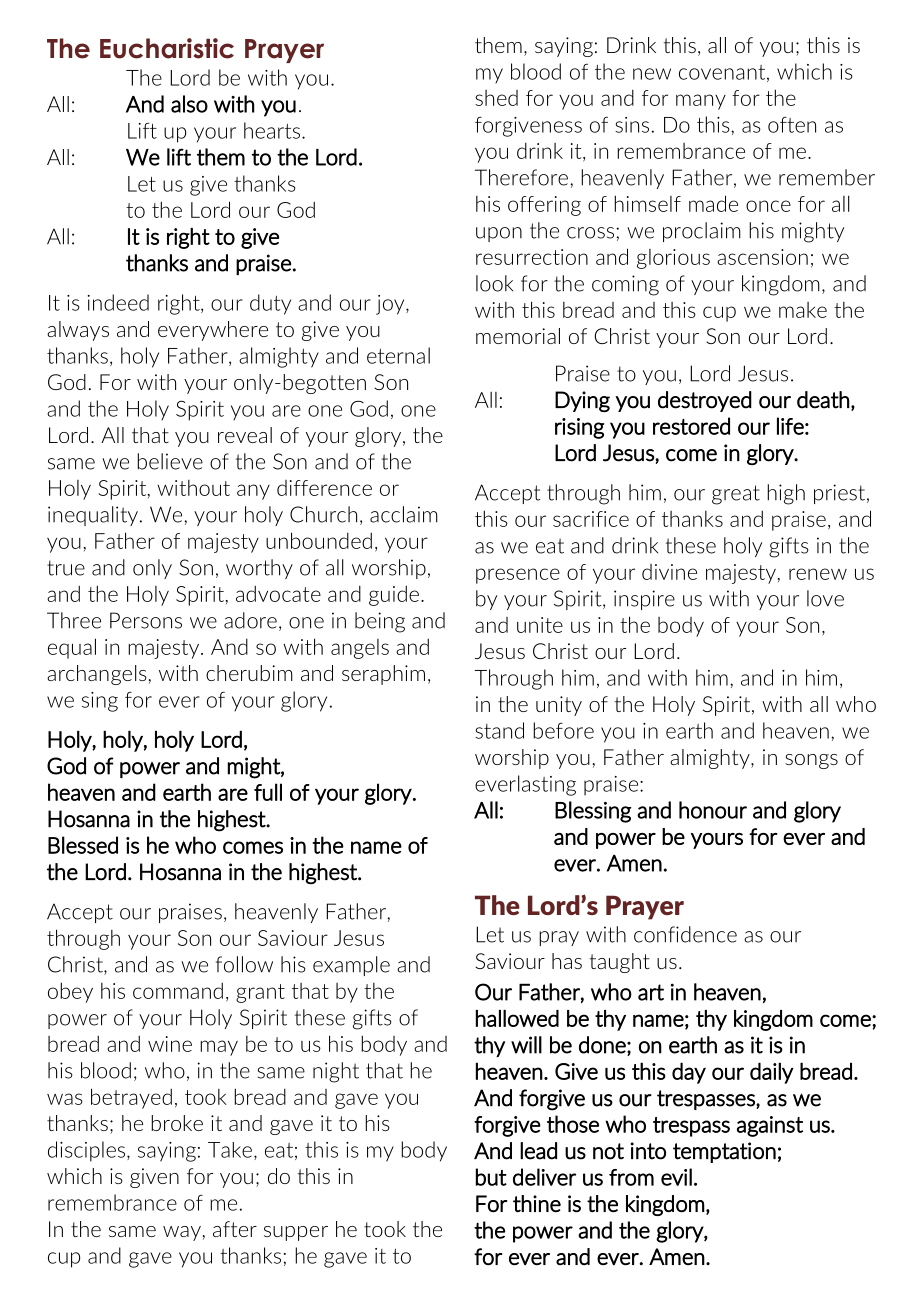 The width and height of the screenshot is (924, 1313). Describe the element at coordinates (178, 991) in the screenshot. I see `command` at that location.
